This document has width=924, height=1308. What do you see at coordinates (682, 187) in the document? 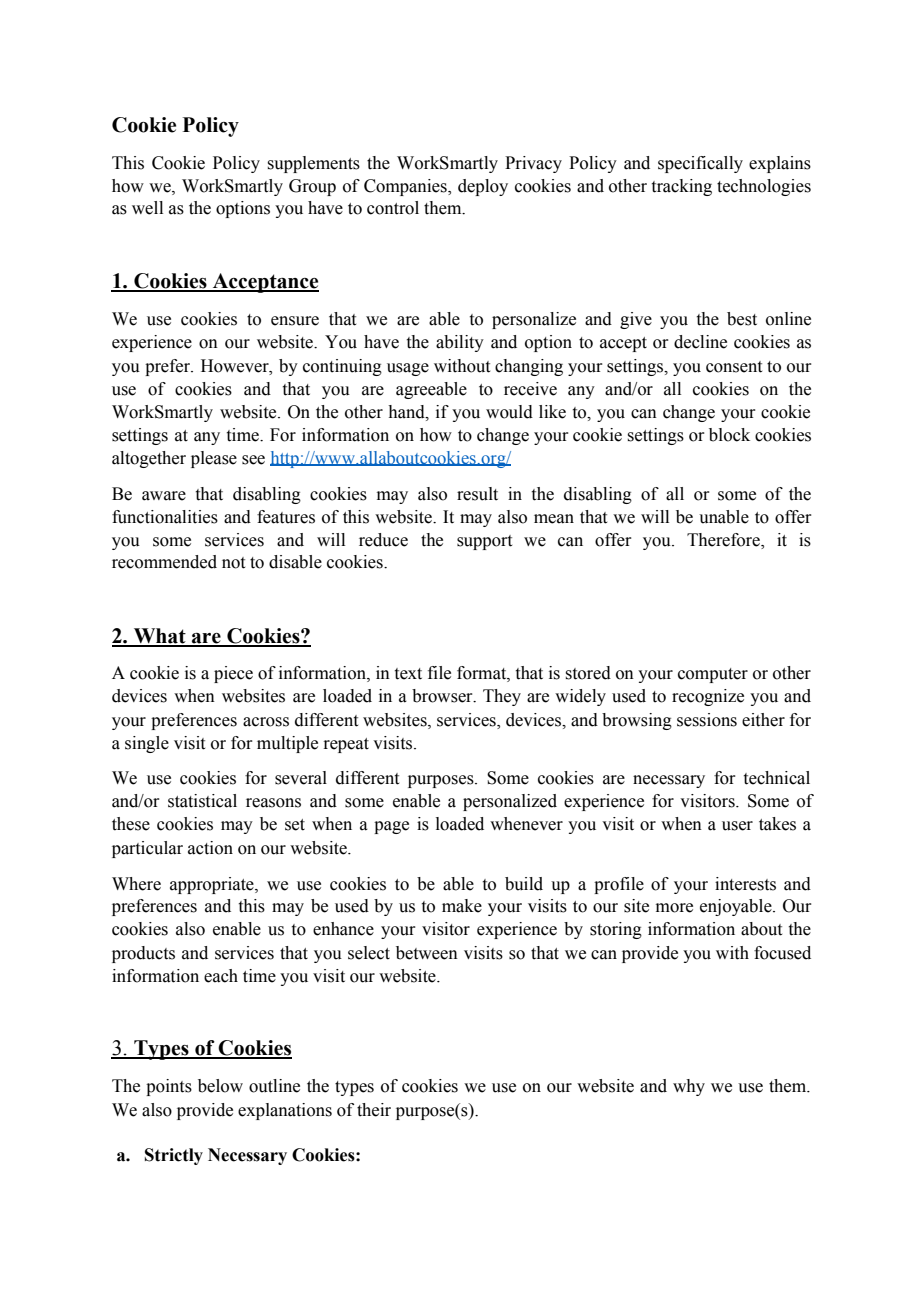
I see `tracking` at bounding box center [682, 187].
